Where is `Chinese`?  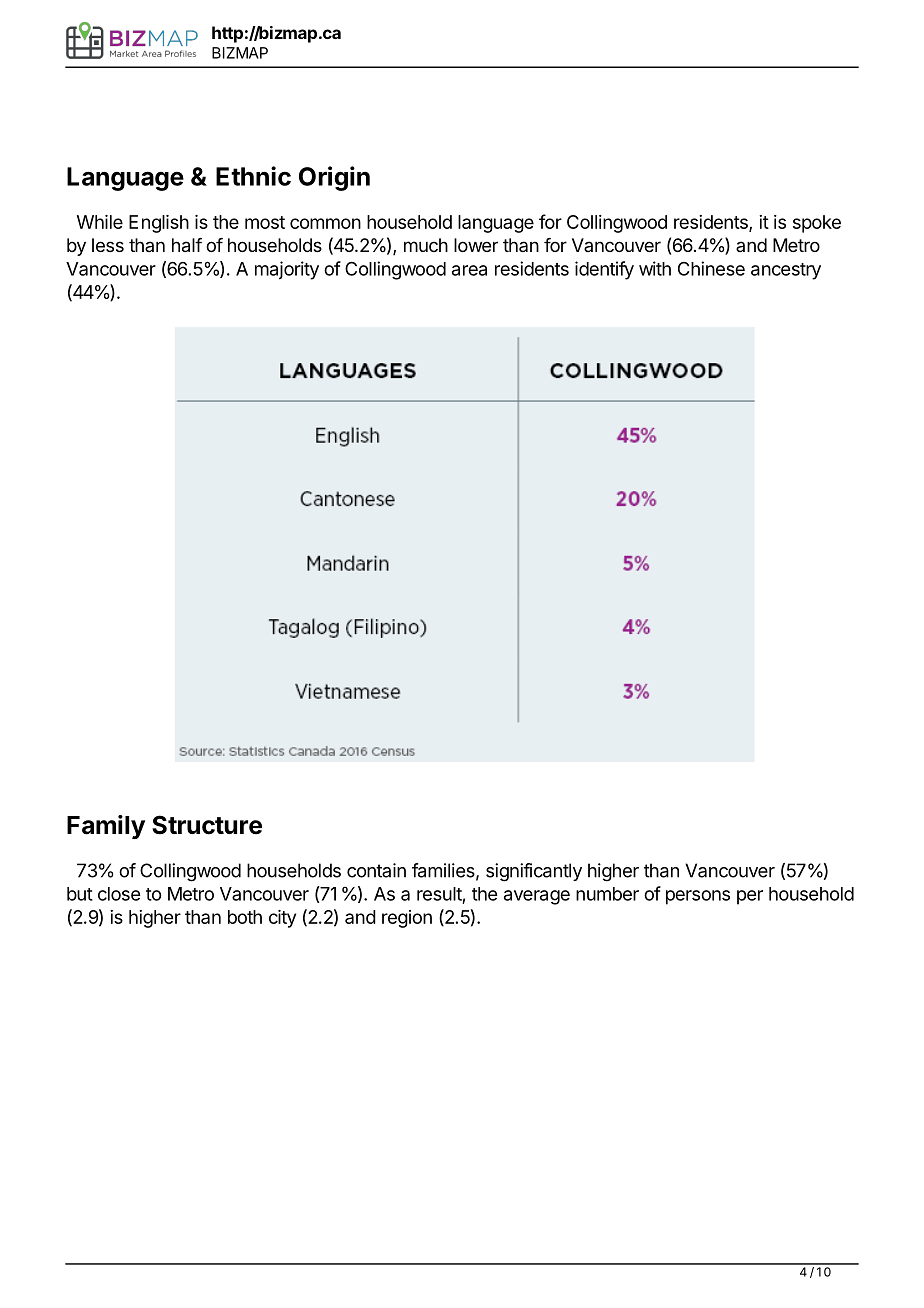
Chinese is located at coordinates (711, 268).
